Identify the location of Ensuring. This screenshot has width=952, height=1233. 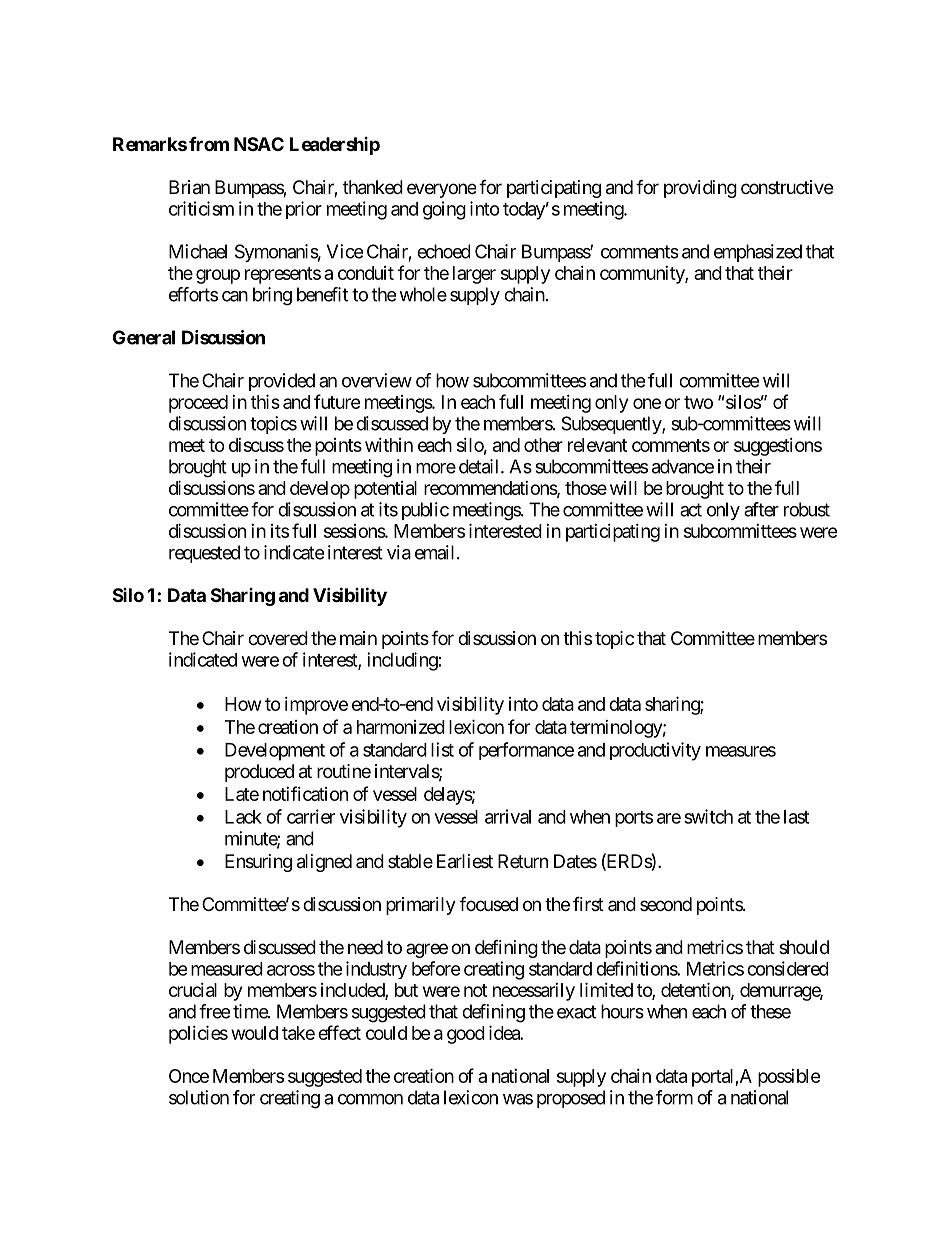
(258, 863).
